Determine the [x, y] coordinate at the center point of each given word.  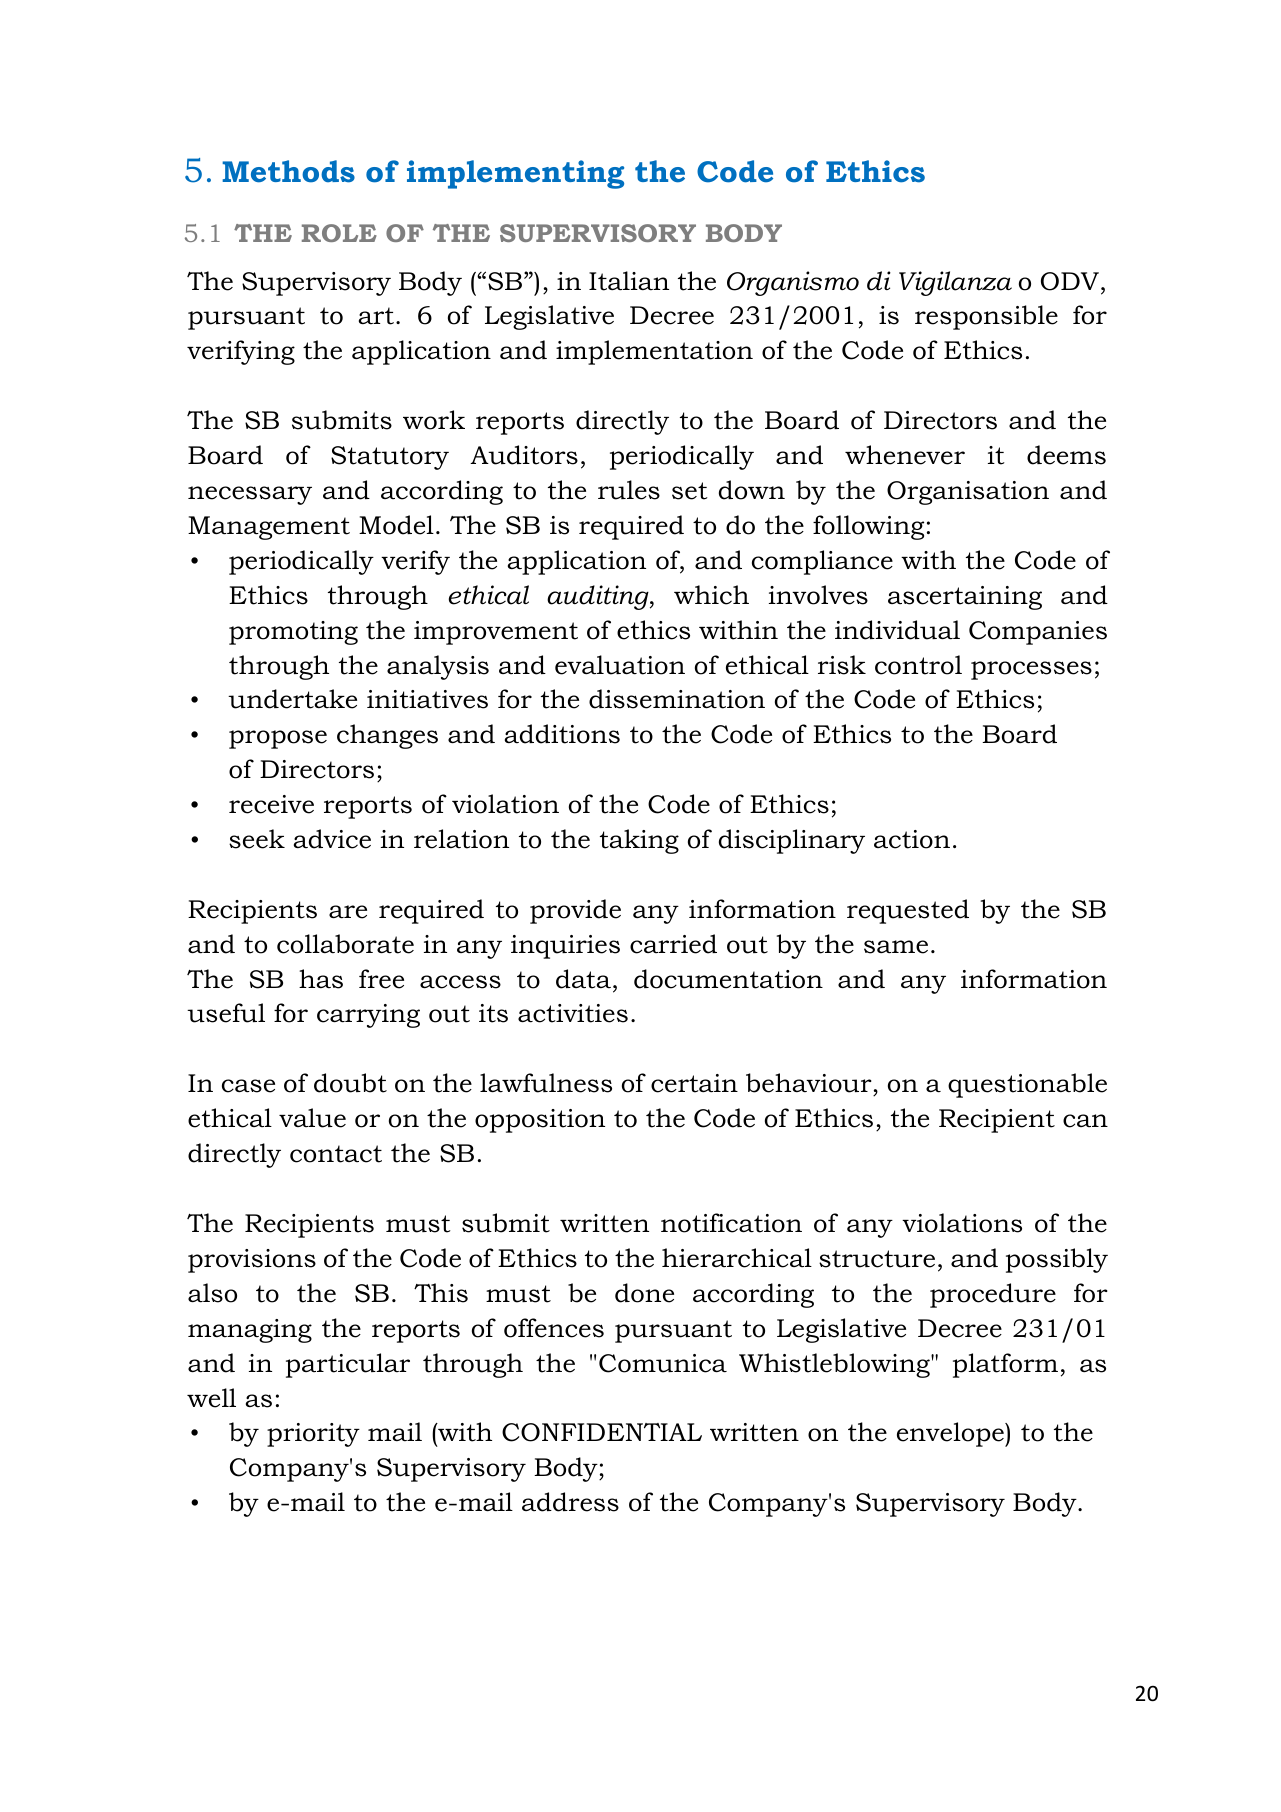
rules [629, 490]
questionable [1027, 1085]
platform [1005, 1365]
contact [336, 1154]
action [912, 839]
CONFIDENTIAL [602, 1432]
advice [332, 839]
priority [313, 1435]
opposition [540, 1121]
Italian [629, 281]
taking [639, 841]
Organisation [968, 493]
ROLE [339, 233]
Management [269, 528]
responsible [986, 317]
